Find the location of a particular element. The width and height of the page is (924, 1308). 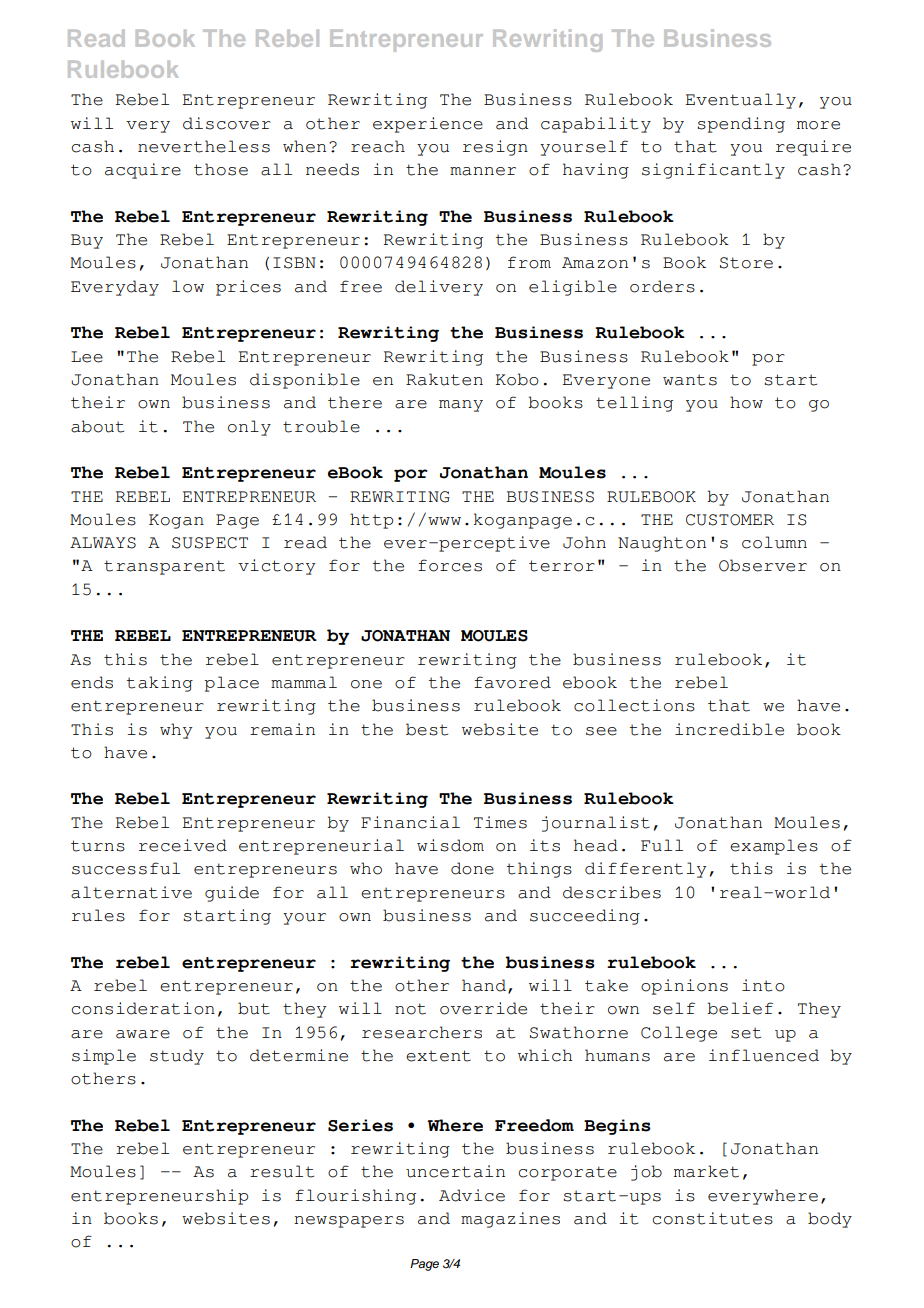

experience is located at coordinates (428, 125).
